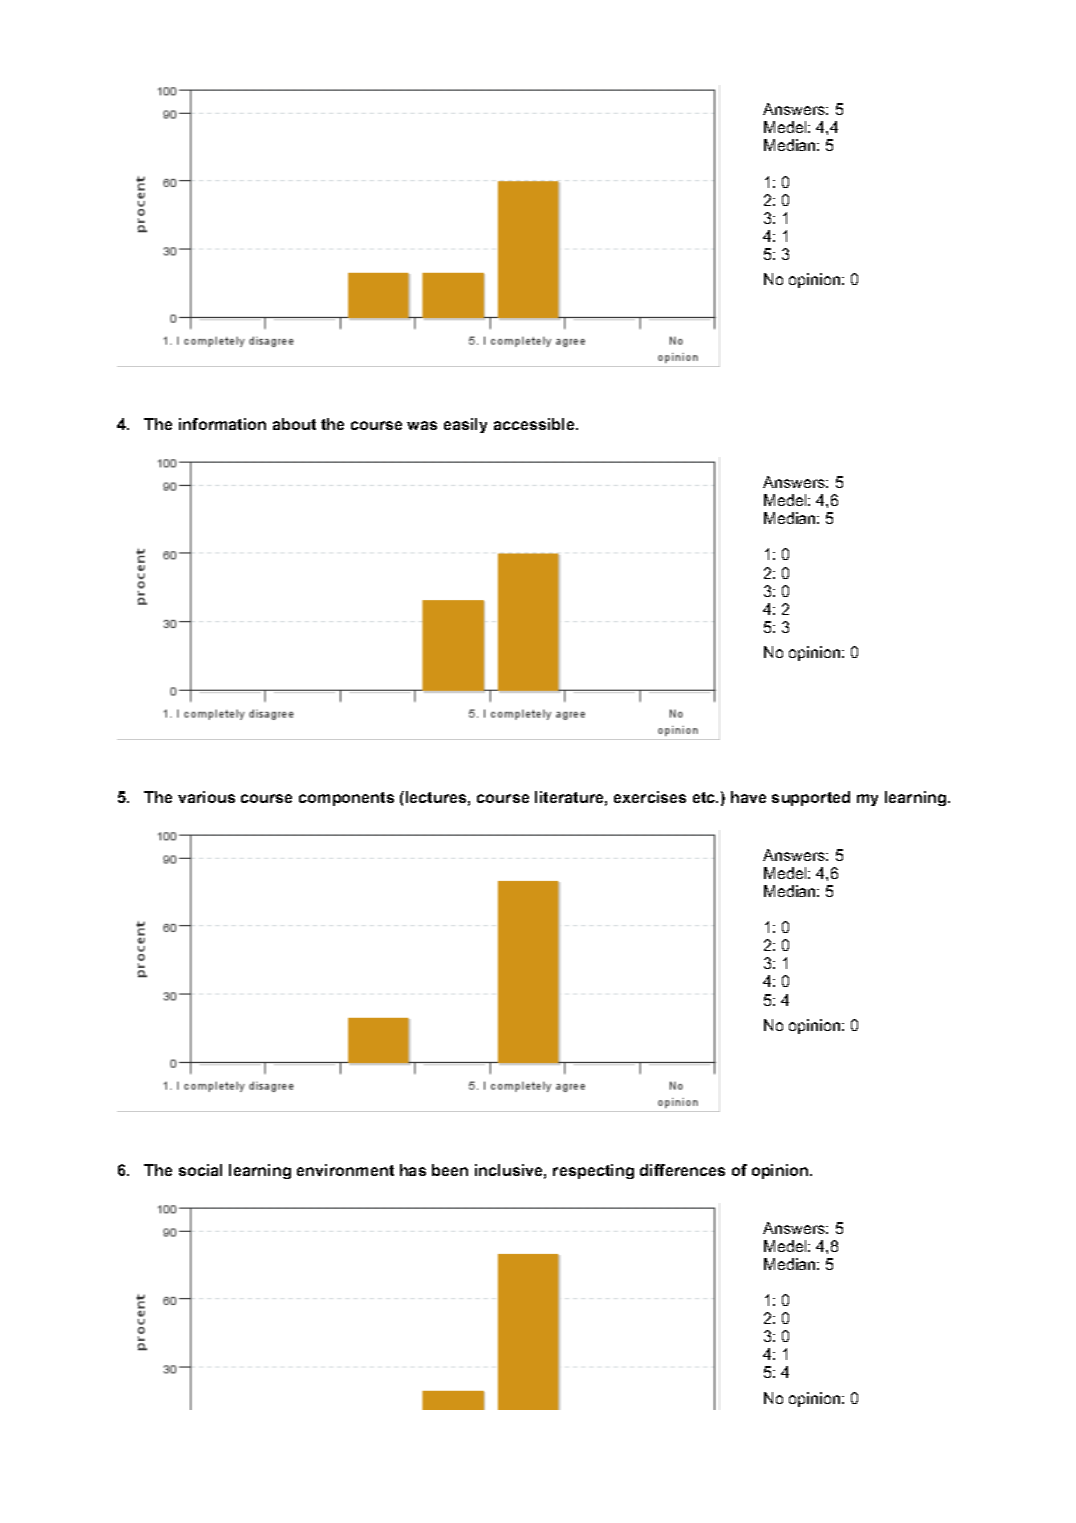 This screenshot has height=1523, width=1076. I want to click on various, so click(206, 797).
